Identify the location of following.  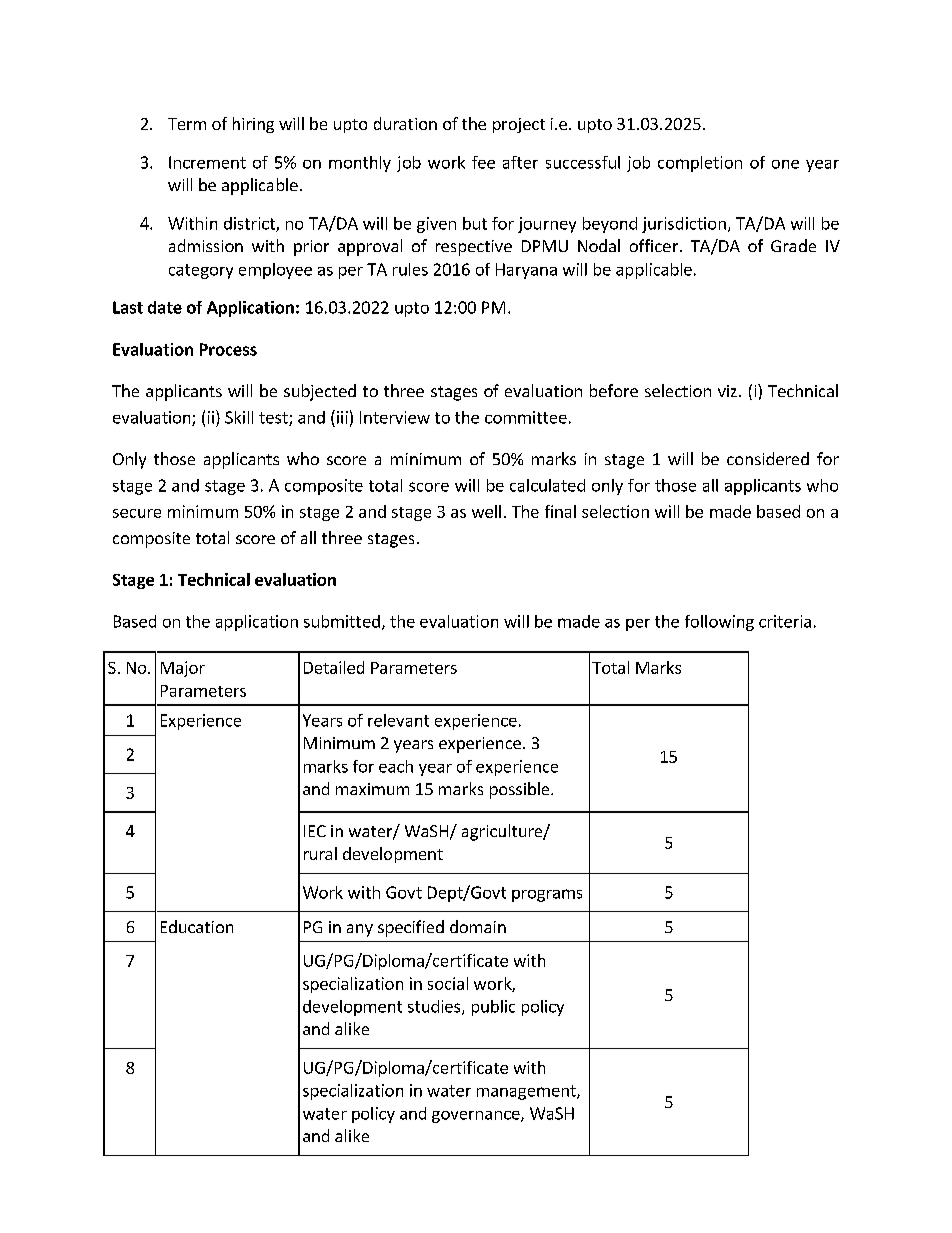
(719, 623).
